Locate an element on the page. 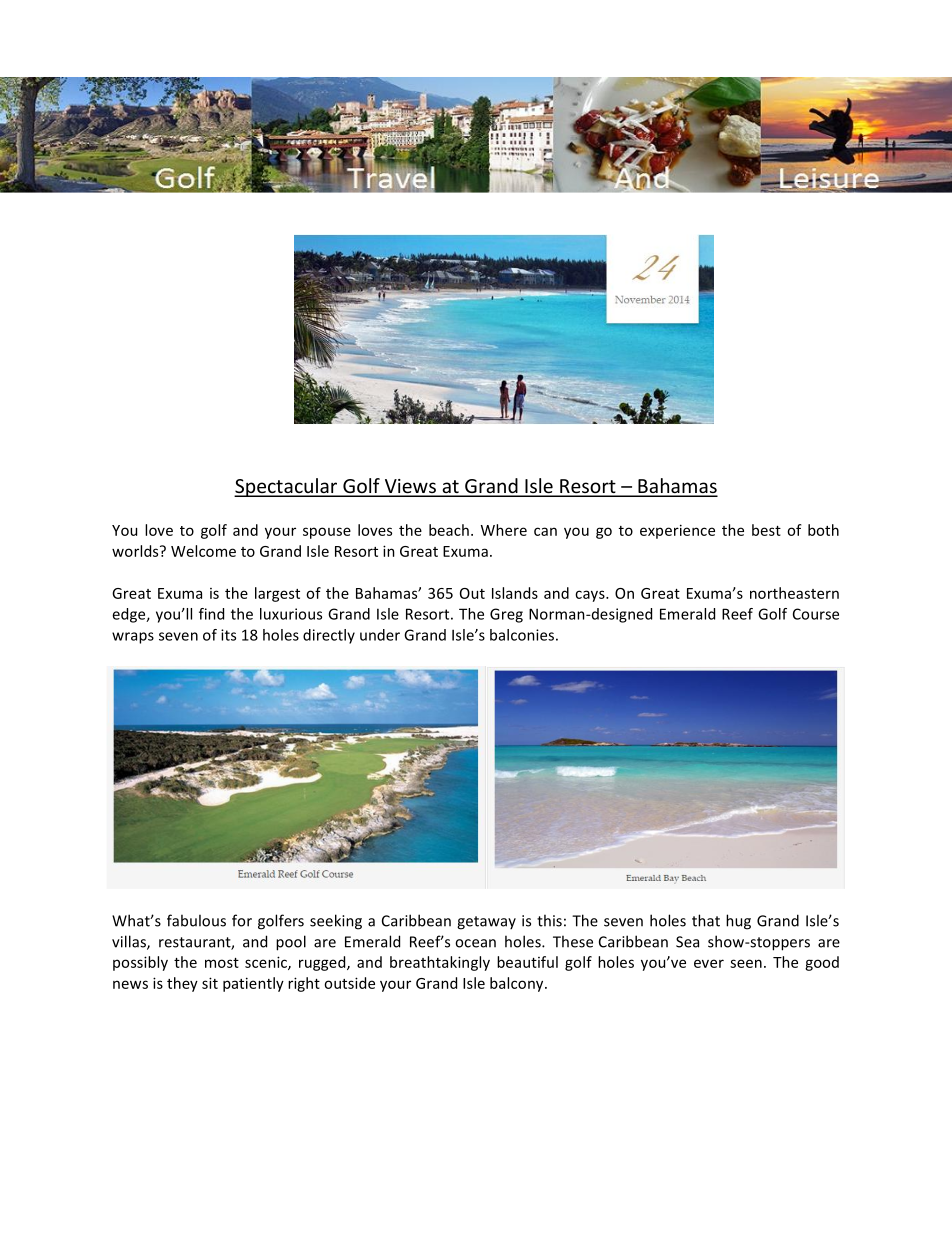 This page has height=1233, width=952. northeastern is located at coordinates (794, 593).
